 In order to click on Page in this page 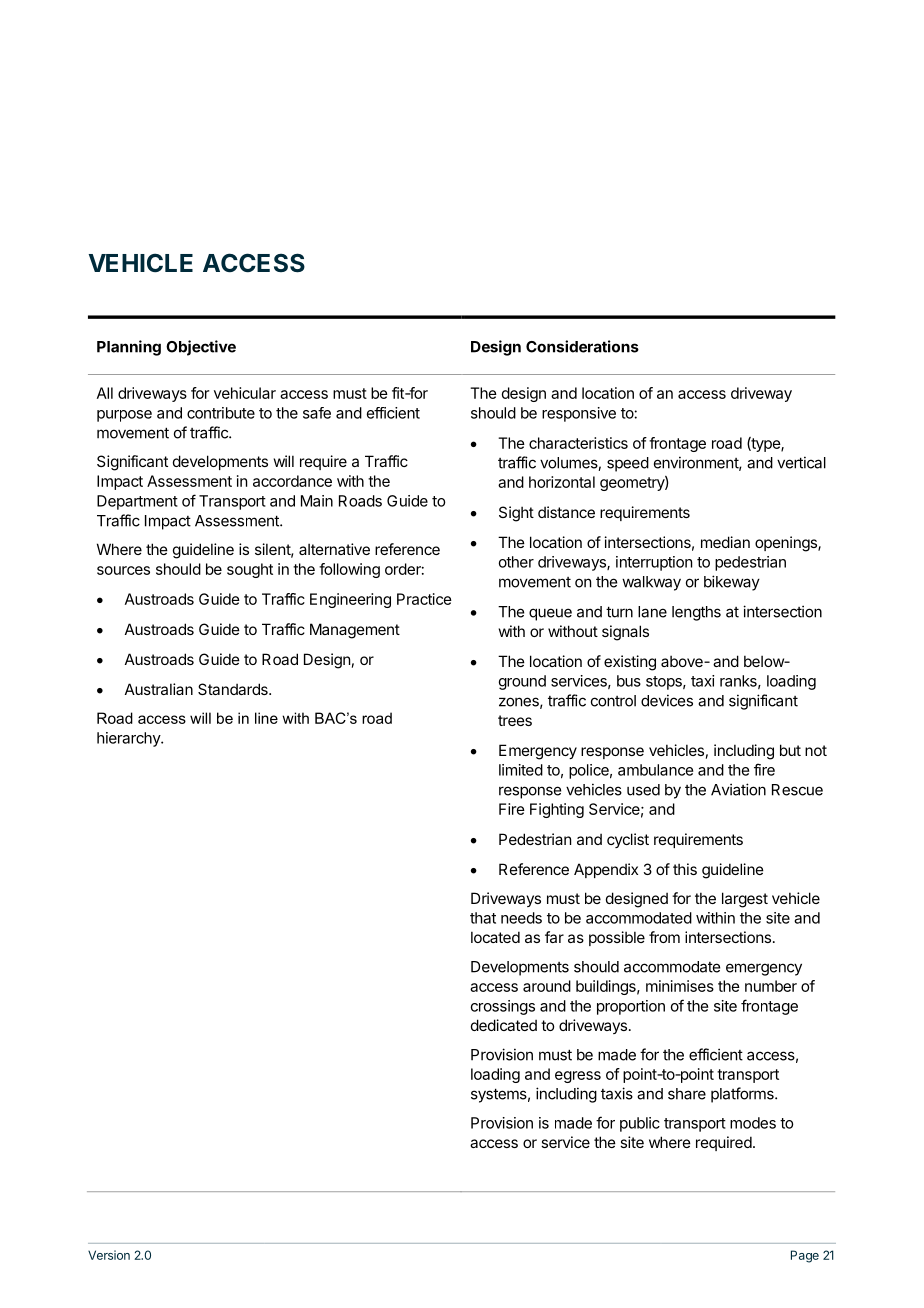, I will do `click(805, 1256)`.
